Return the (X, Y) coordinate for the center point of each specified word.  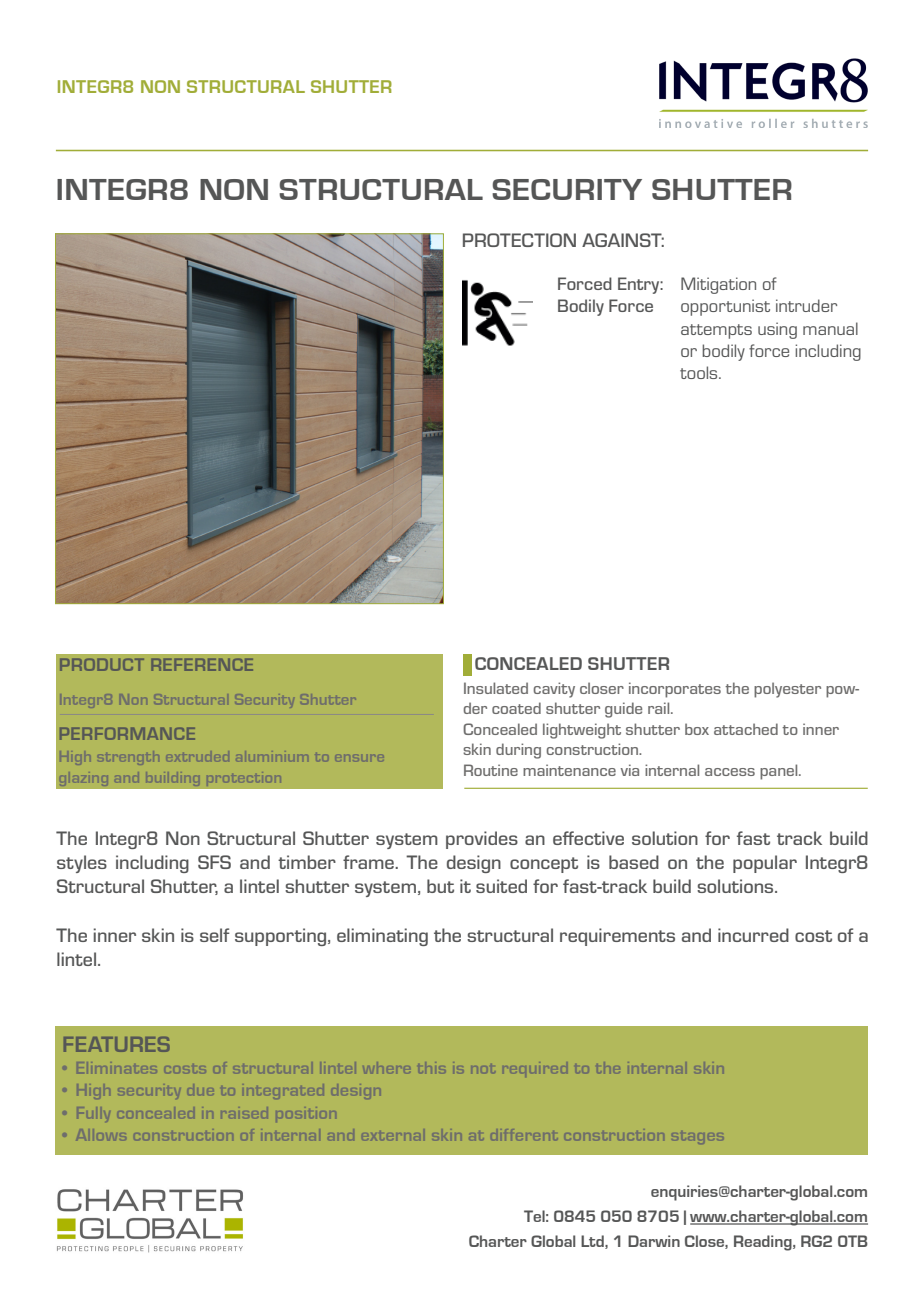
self (215, 935)
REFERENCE (202, 664)
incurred (753, 935)
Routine (491, 770)
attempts (716, 331)
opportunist (725, 307)
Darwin (654, 1241)
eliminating (382, 937)
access (730, 772)
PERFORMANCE (127, 733)
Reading (764, 1243)
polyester (787, 690)
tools (700, 372)
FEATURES (117, 1044)
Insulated (496, 688)
